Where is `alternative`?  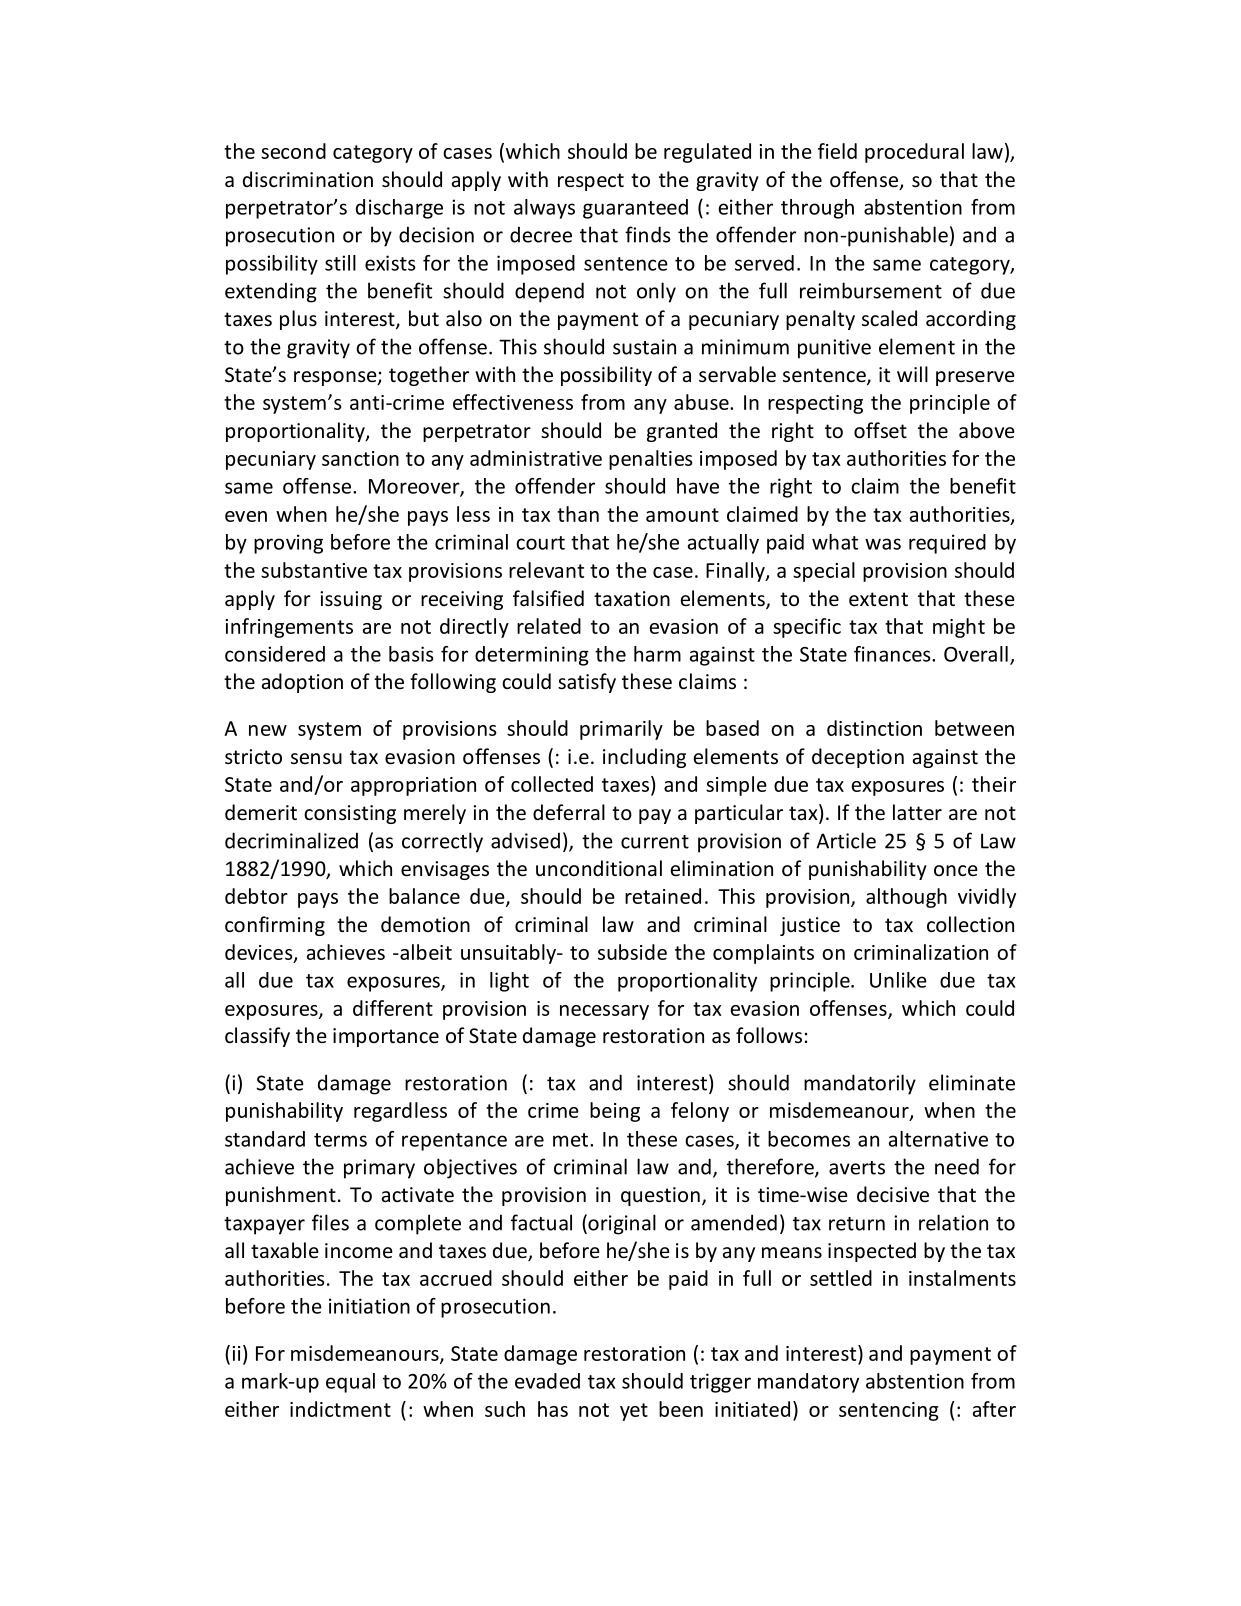 alternative is located at coordinates (938, 1139).
